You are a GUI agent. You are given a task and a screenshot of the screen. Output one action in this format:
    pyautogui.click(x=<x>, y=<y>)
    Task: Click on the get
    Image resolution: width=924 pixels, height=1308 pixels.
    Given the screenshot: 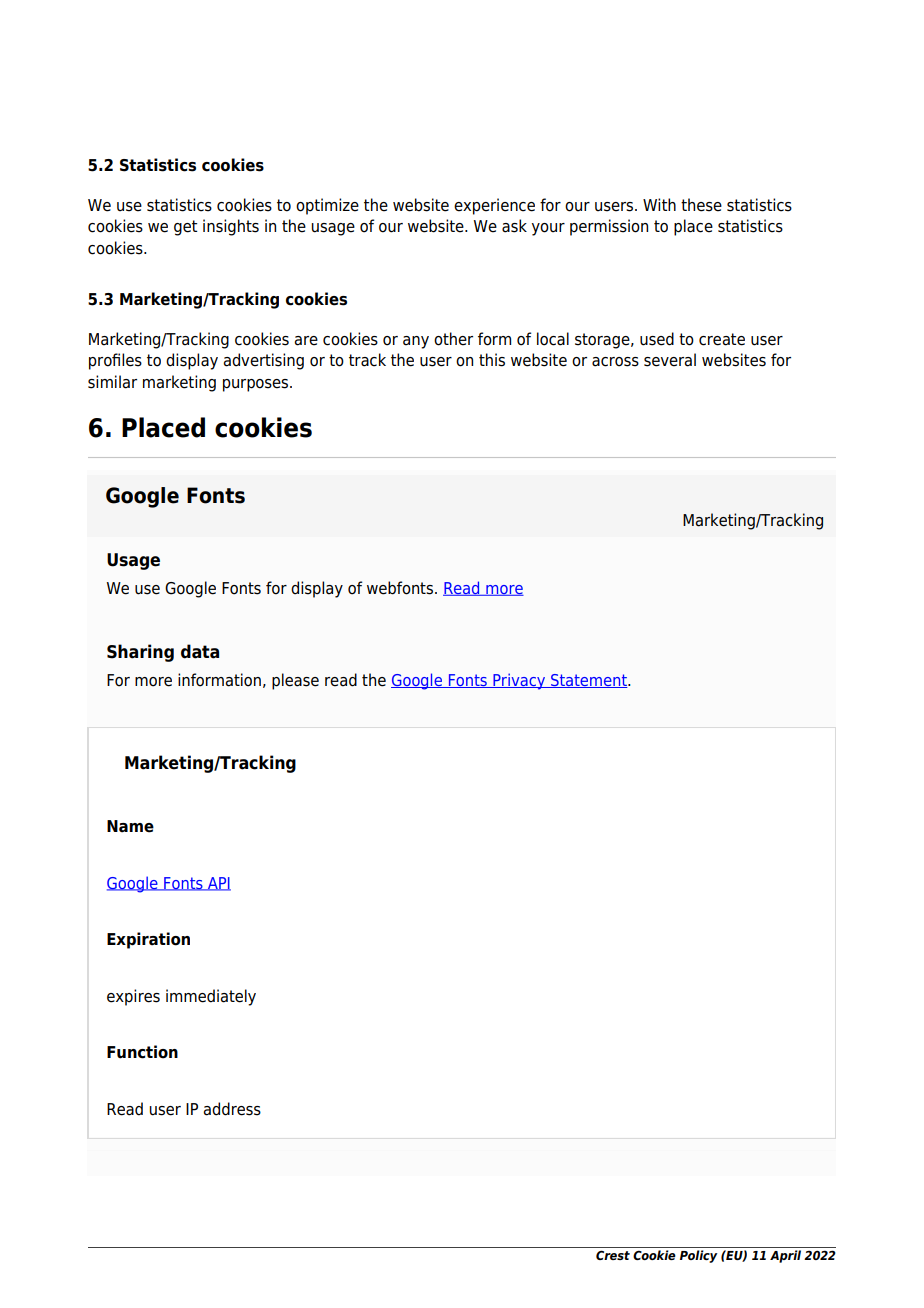 What is the action you would take?
    pyautogui.click(x=185, y=228)
